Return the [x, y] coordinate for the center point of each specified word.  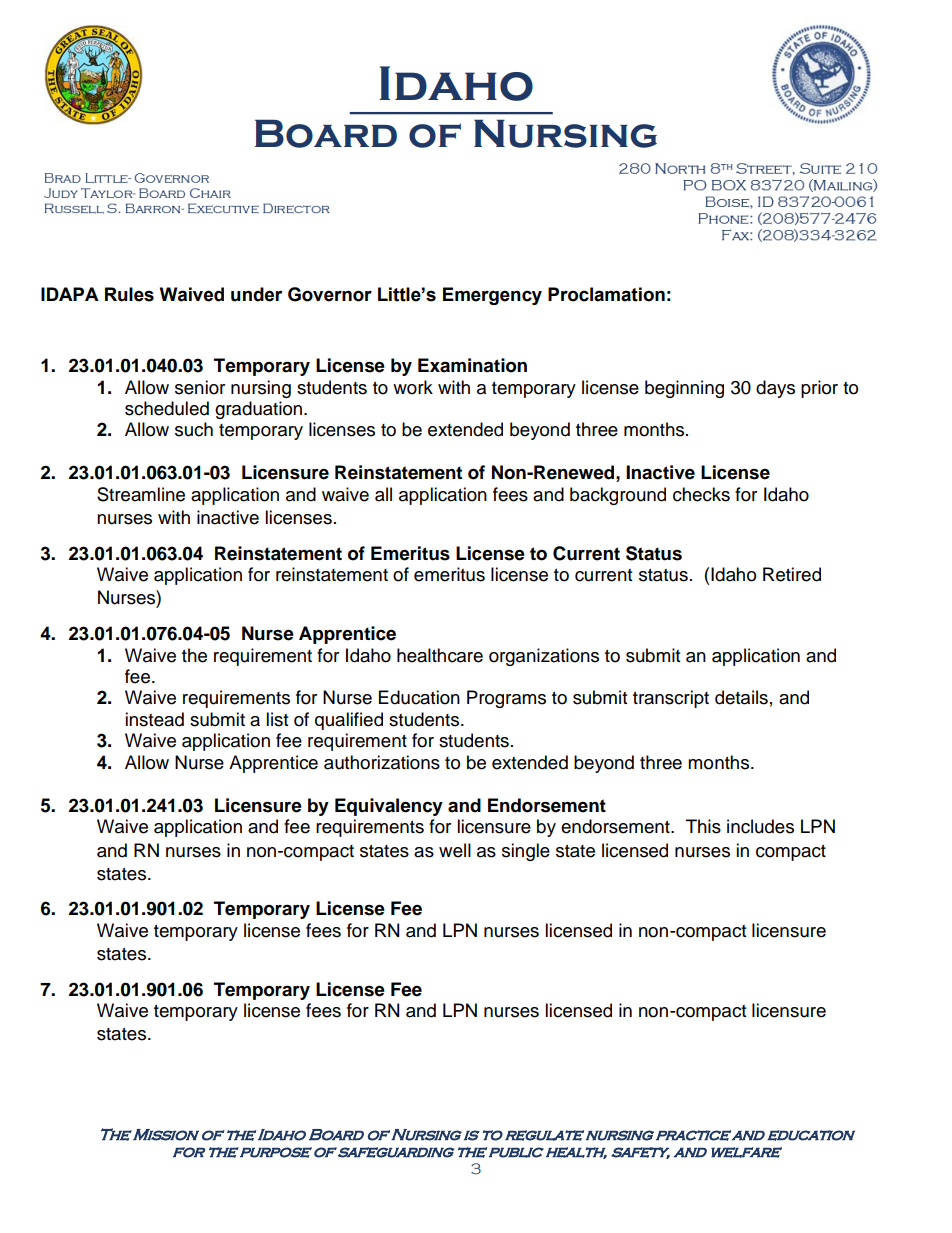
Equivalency [389, 807]
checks [701, 494]
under [256, 294]
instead [154, 719]
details [741, 697]
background [618, 496]
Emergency [492, 296]
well [455, 850]
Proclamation [606, 294]
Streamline [141, 494]
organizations [544, 657]
